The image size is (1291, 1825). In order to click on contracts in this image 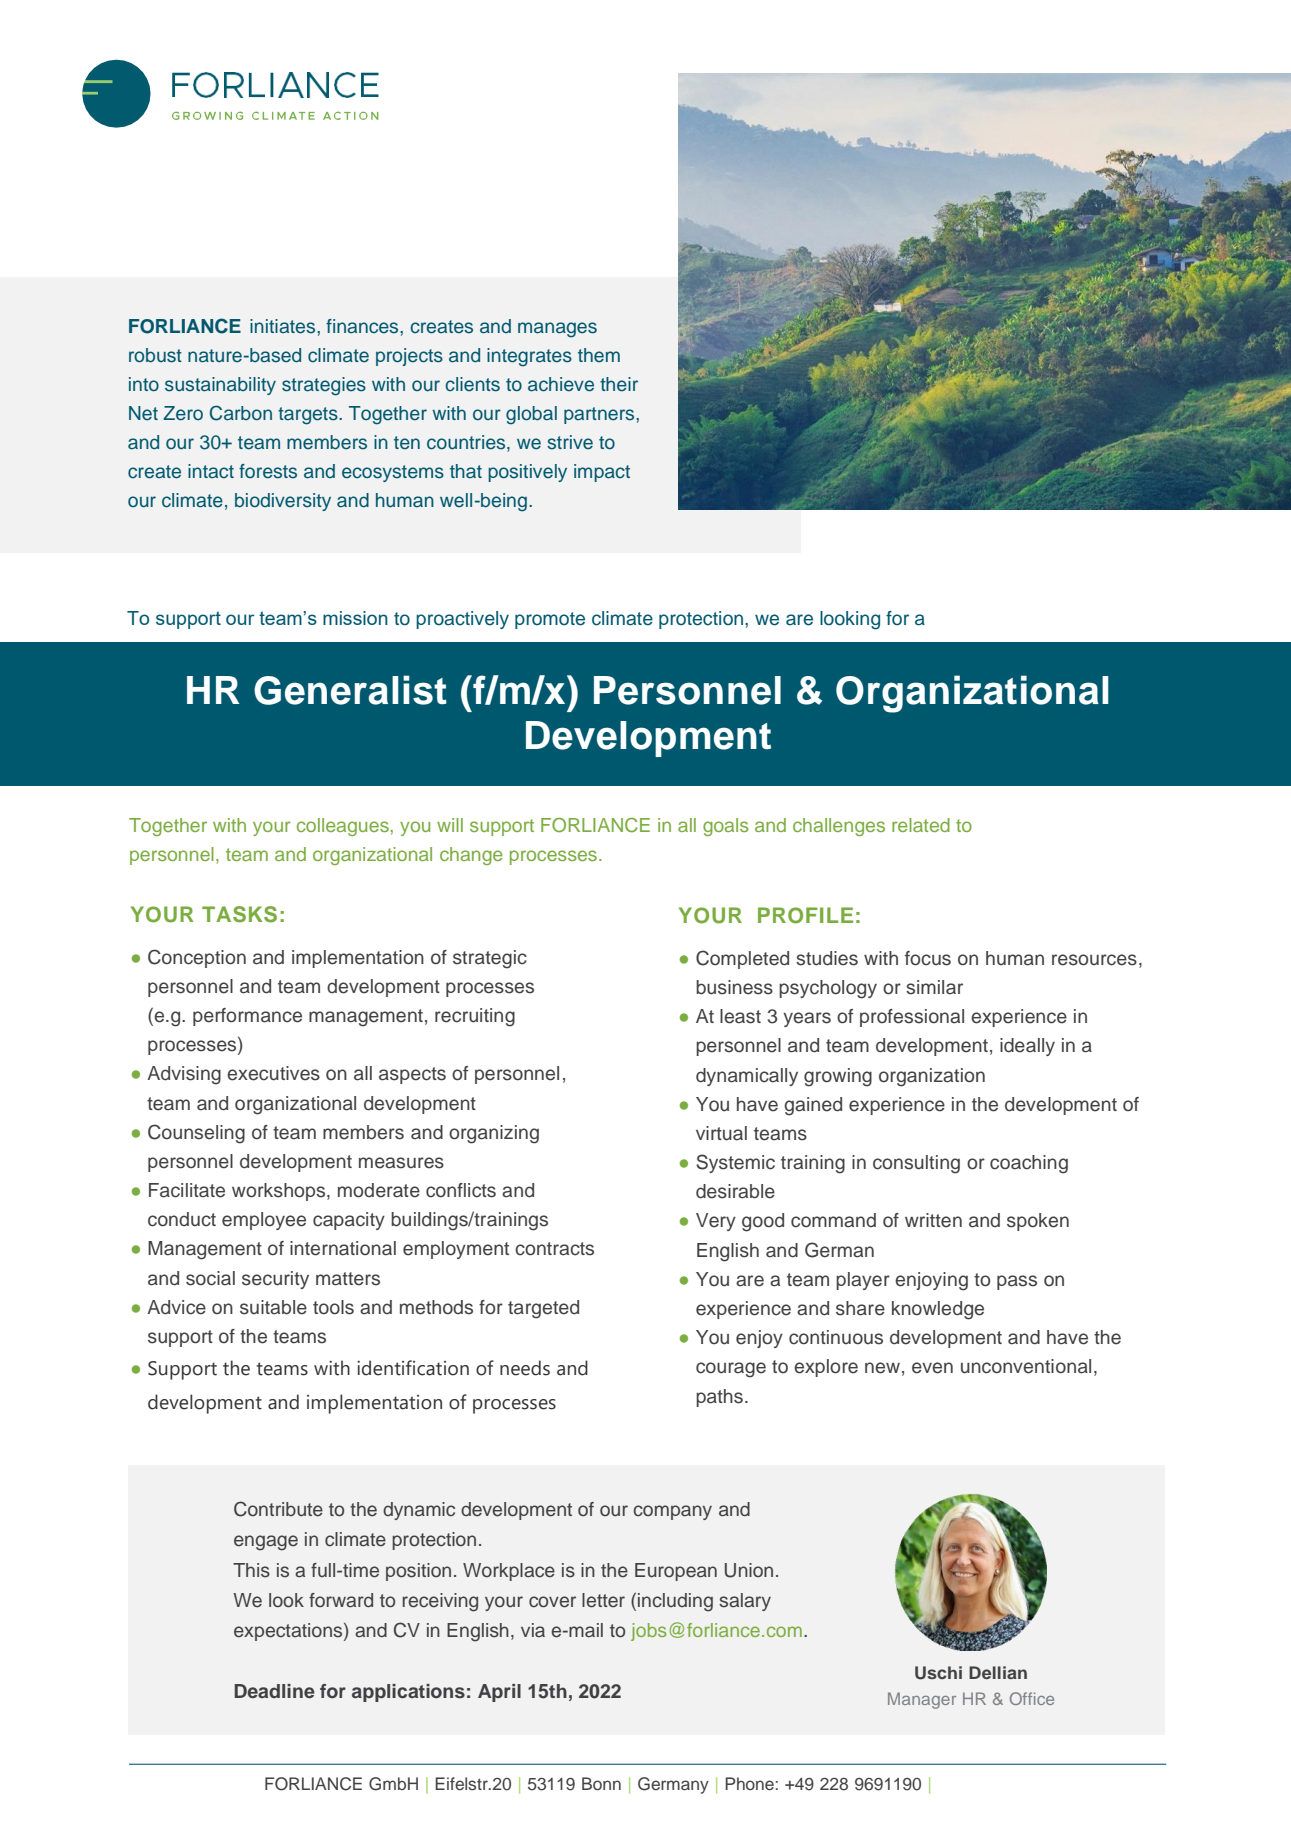, I will do `click(554, 1249)`.
